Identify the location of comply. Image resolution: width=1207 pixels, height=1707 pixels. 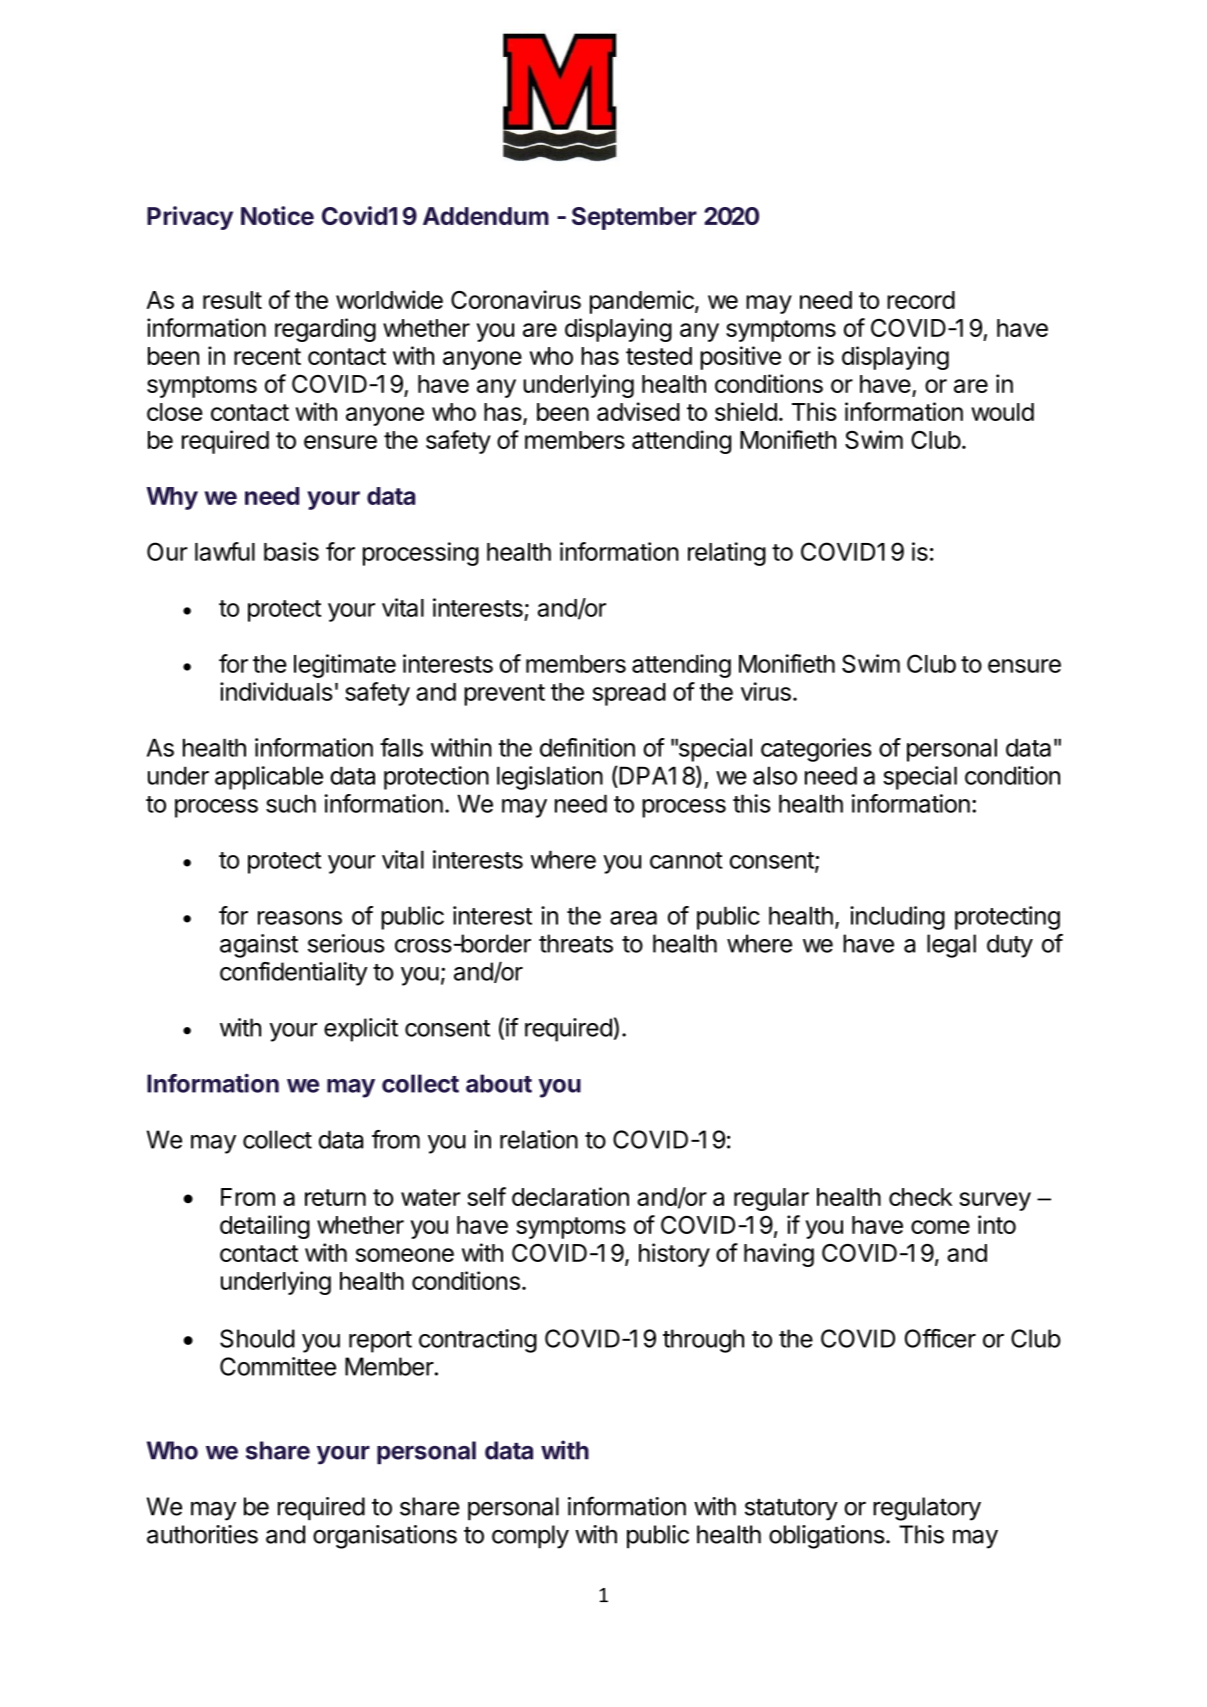
(530, 1537).
